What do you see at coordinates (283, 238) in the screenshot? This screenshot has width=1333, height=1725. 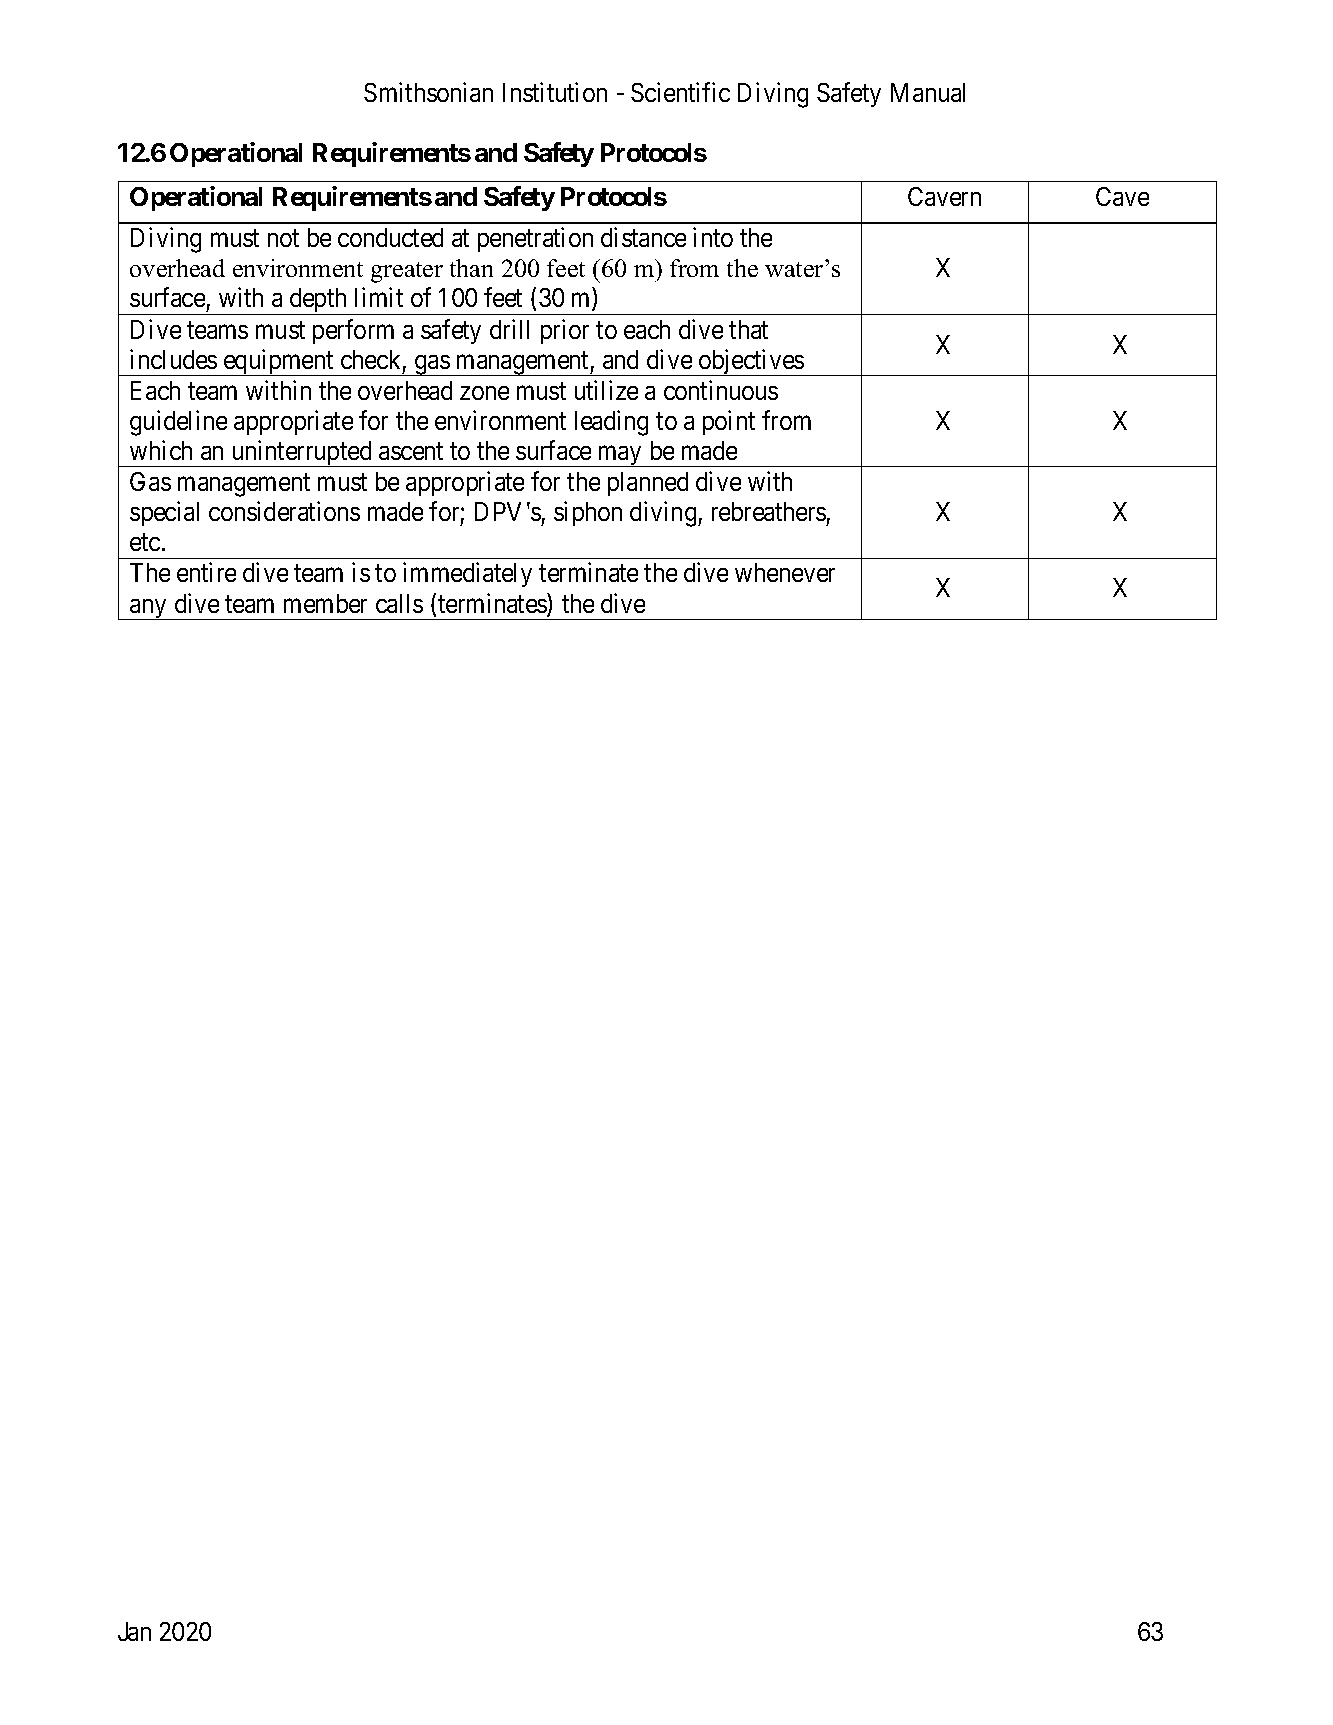 I see `not` at bounding box center [283, 238].
